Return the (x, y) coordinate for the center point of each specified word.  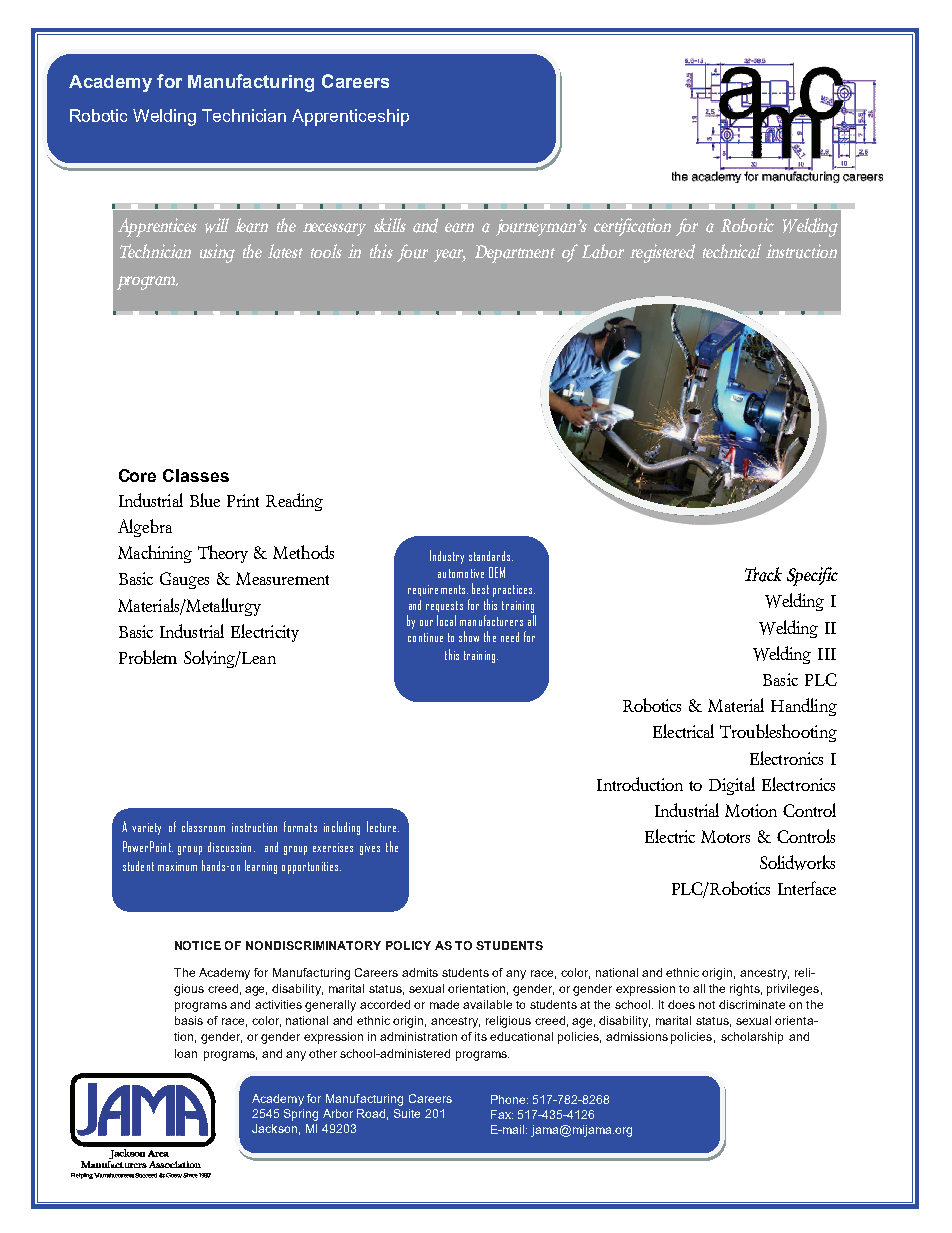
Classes (196, 475)
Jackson (274, 1128)
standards (491, 556)
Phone (509, 1099)
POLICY (408, 945)
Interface (807, 888)
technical (732, 251)
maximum (177, 866)
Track (763, 574)
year (450, 255)
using (217, 253)
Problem (148, 657)
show (469, 636)
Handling (804, 707)
